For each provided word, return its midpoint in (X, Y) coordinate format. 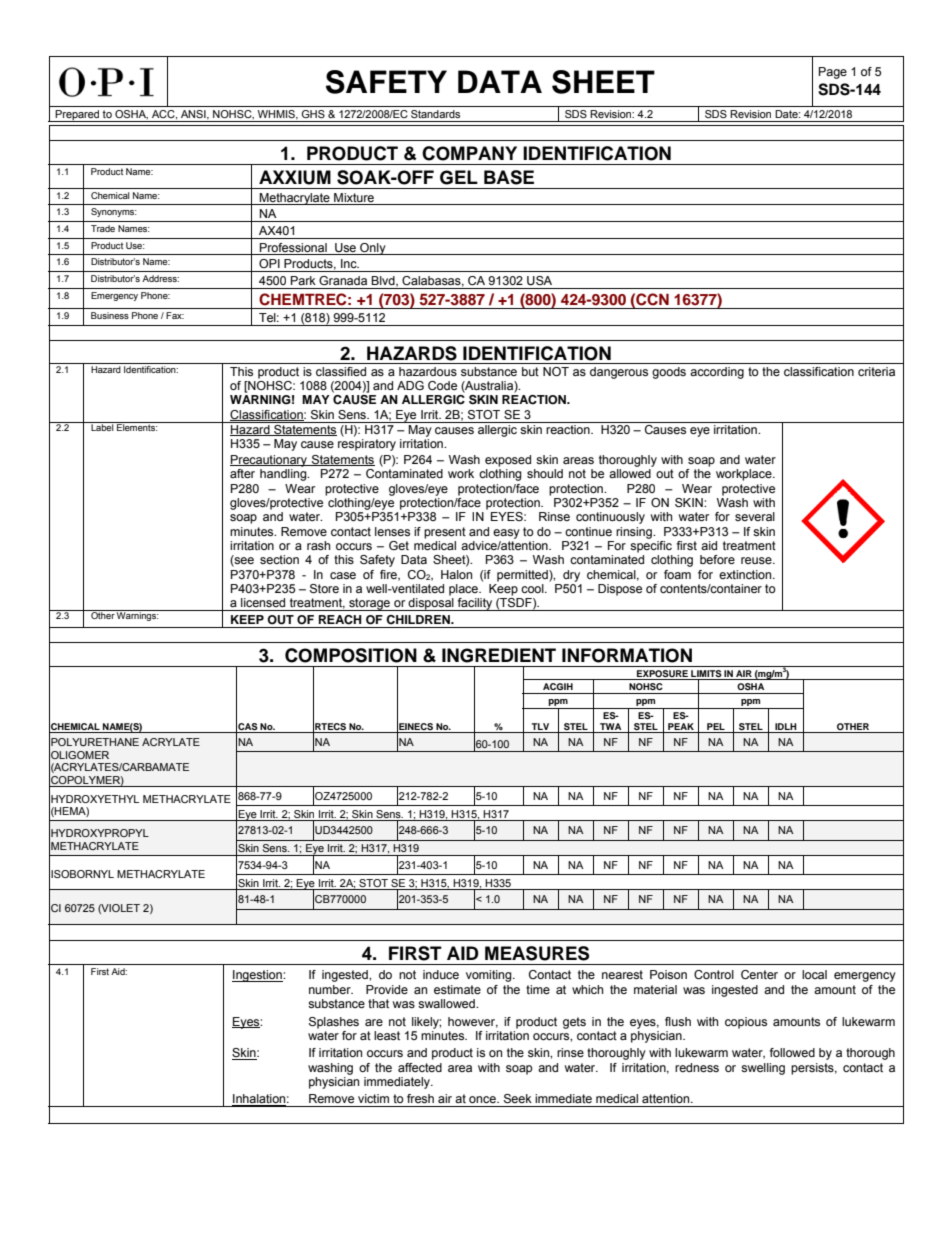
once (483, 1099)
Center (759, 974)
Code (442, 385)
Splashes (334, 1023)
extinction (746, 574)
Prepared (78, 116)
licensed (263, 602)
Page (833, 73)
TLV (540, 726)
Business (110, 315)
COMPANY (469, 153)
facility (475, 604)
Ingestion (258, 976)
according (717, 373)
